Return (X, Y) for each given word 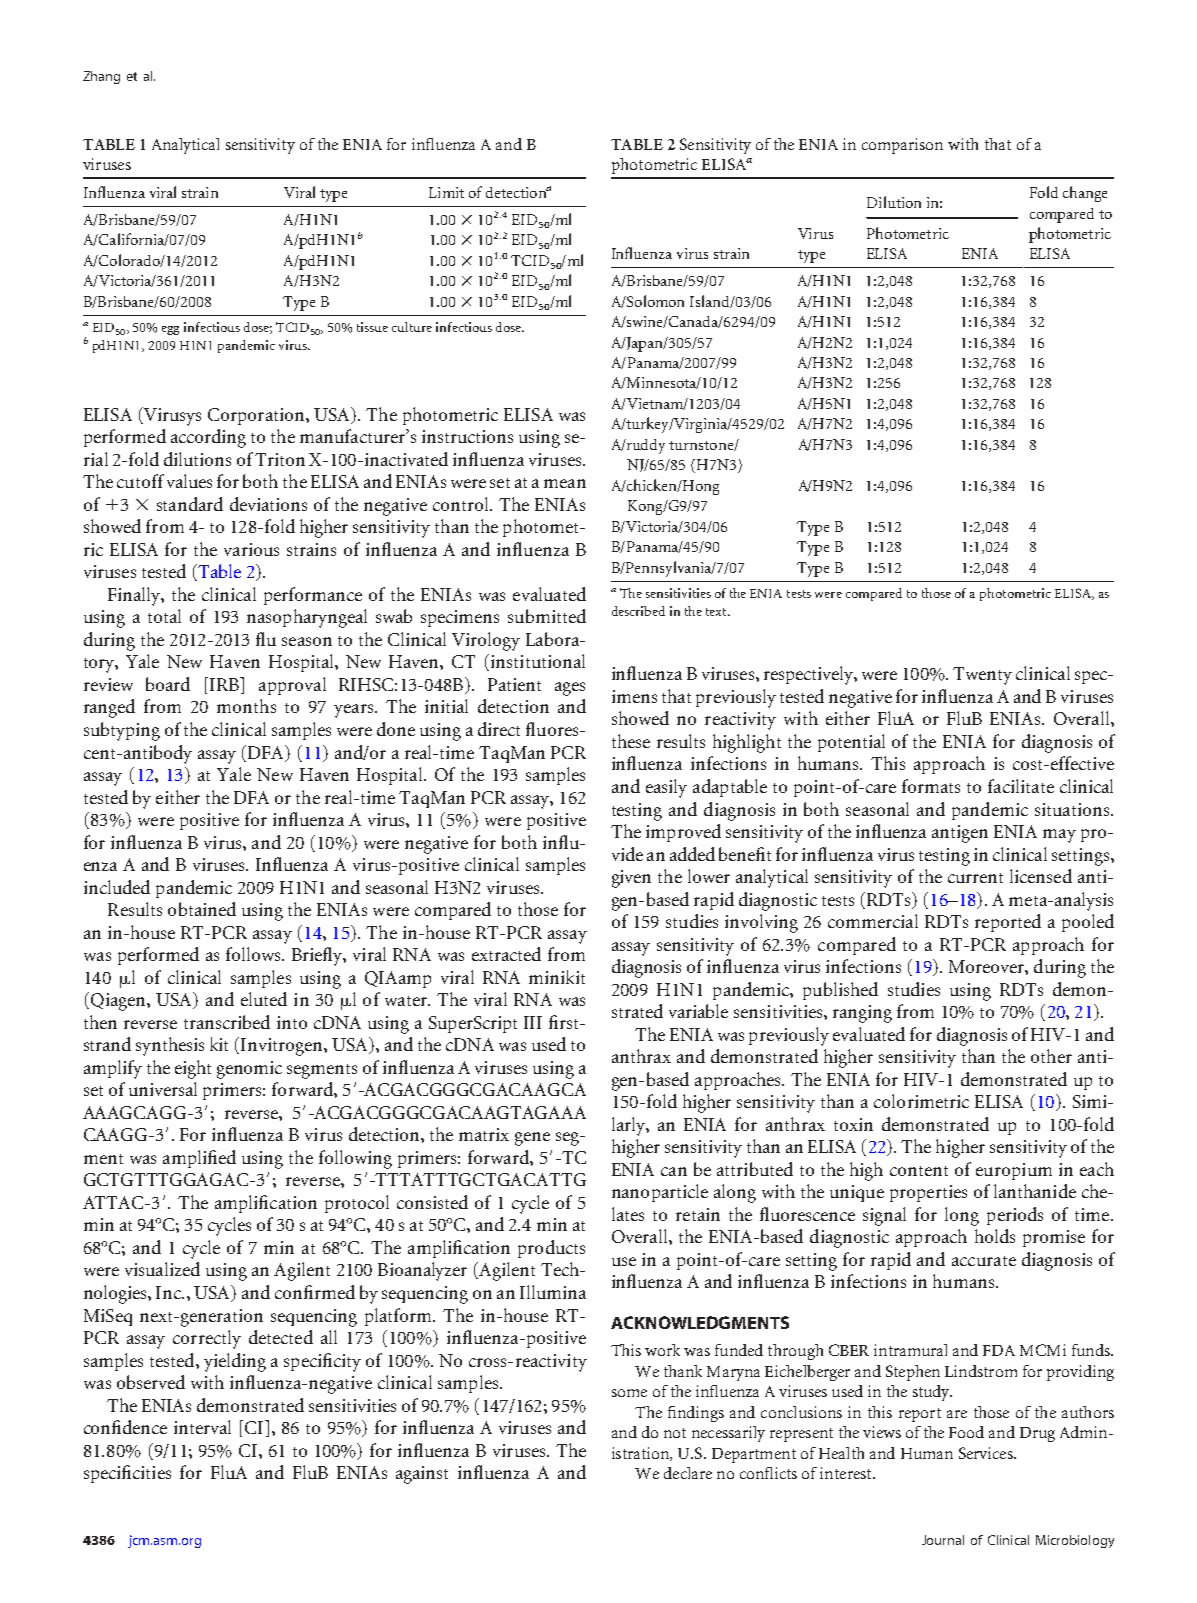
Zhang (101, 77)
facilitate (1021, 786)
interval (202, 1427)
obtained (202, 909)
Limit (446, 192)
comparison (902, 146)
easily (666, 788)
